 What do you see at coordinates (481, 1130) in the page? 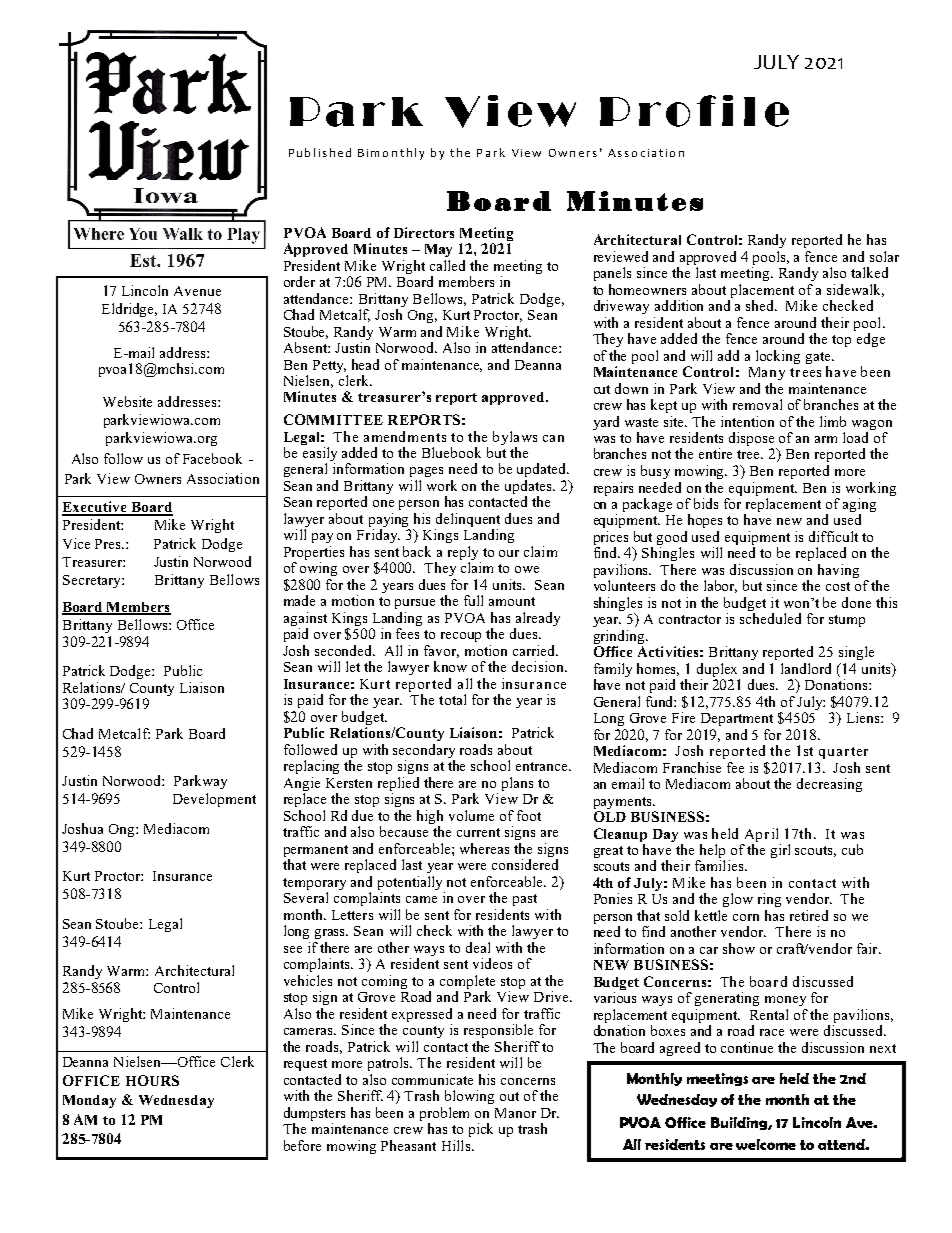
I see `pick` at bounding box center [481, 1130].
